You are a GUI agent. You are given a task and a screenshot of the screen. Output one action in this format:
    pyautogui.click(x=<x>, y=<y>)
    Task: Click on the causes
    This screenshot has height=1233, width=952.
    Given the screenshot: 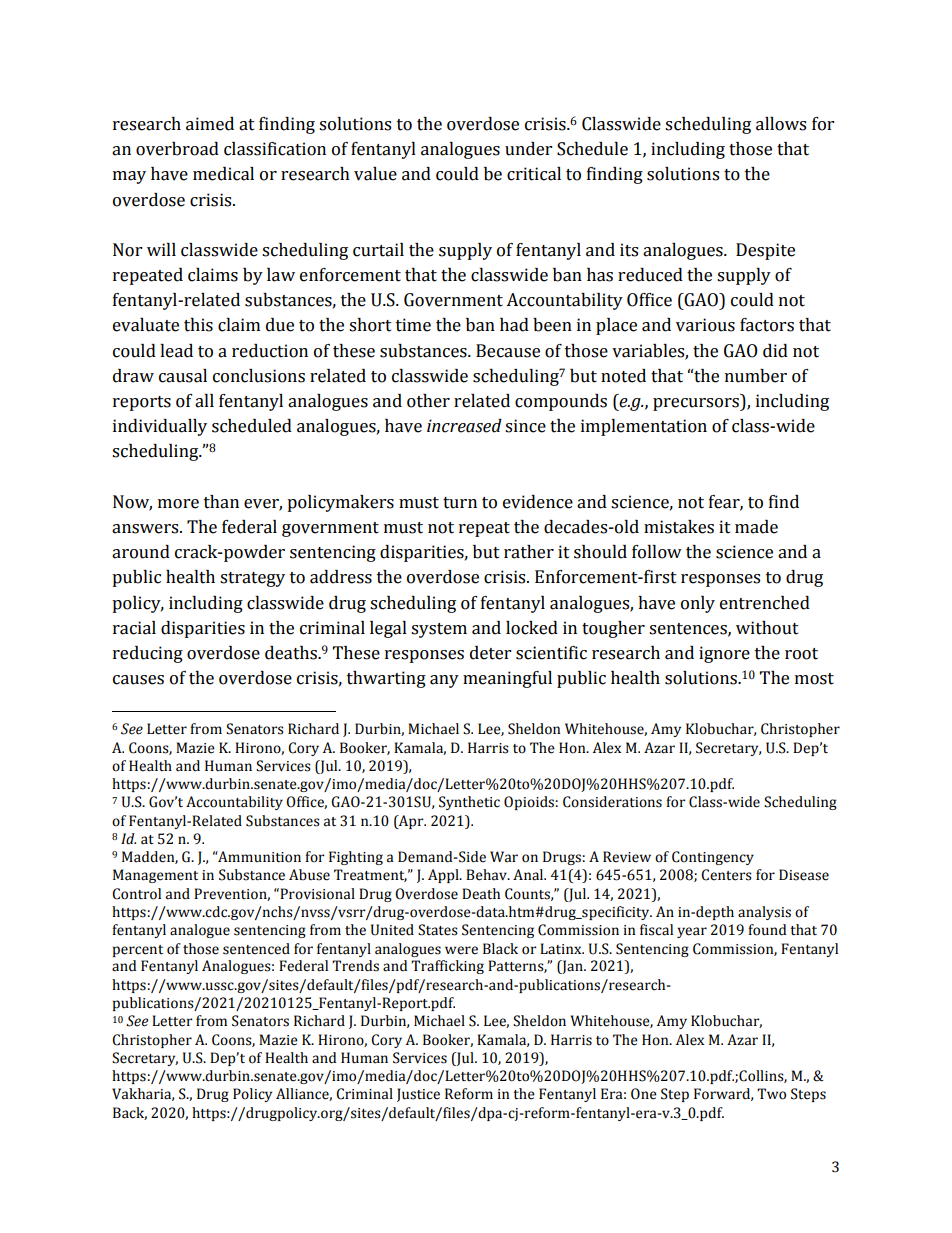 What is the action you would take?
    pyautogui.click(x=138, y=680)
